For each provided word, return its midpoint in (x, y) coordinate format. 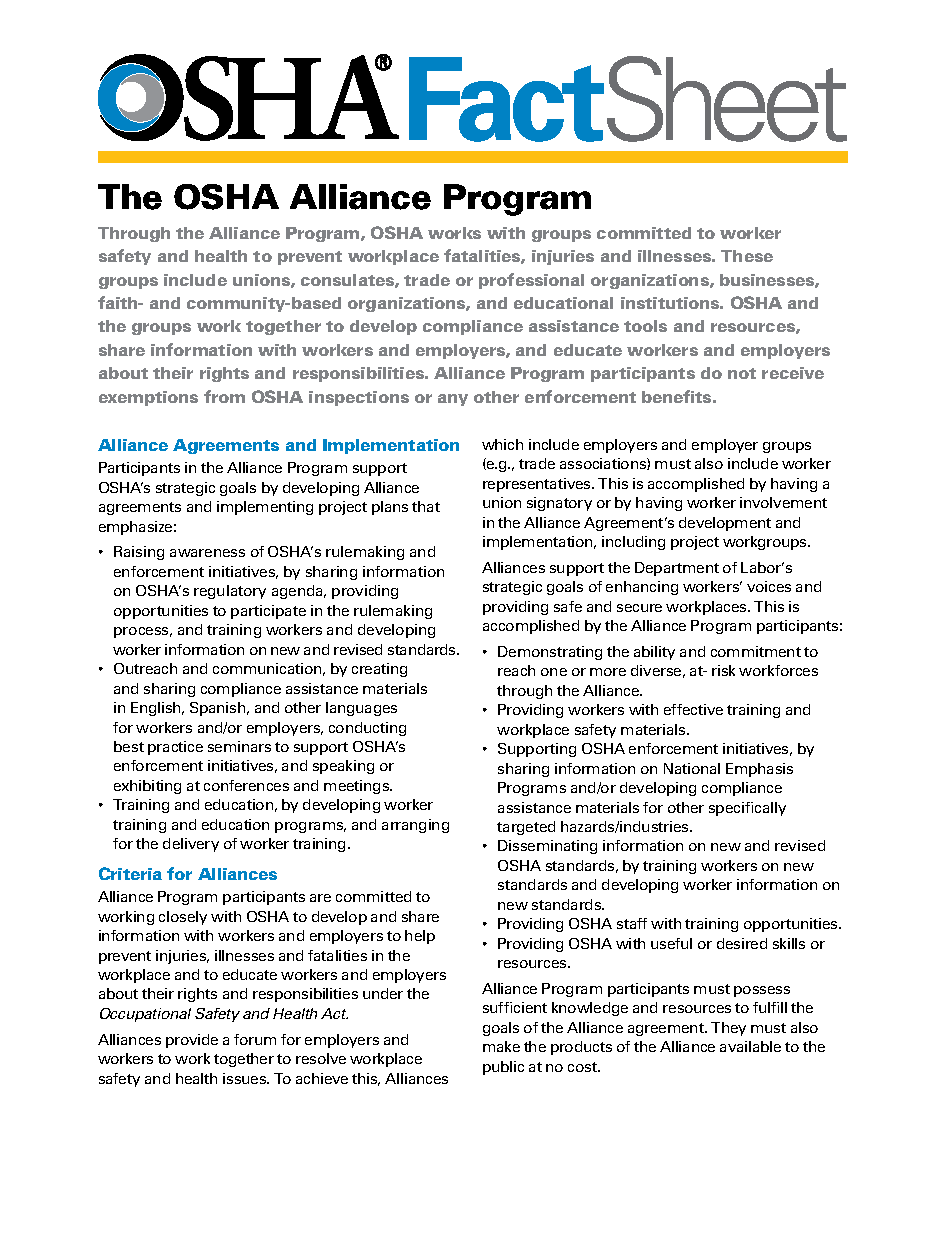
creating (379, 670)
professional (531, 281)
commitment (756, 651)
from (224, 396)
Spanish (219, 709)
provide (192, 1041)
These (747, 256)
